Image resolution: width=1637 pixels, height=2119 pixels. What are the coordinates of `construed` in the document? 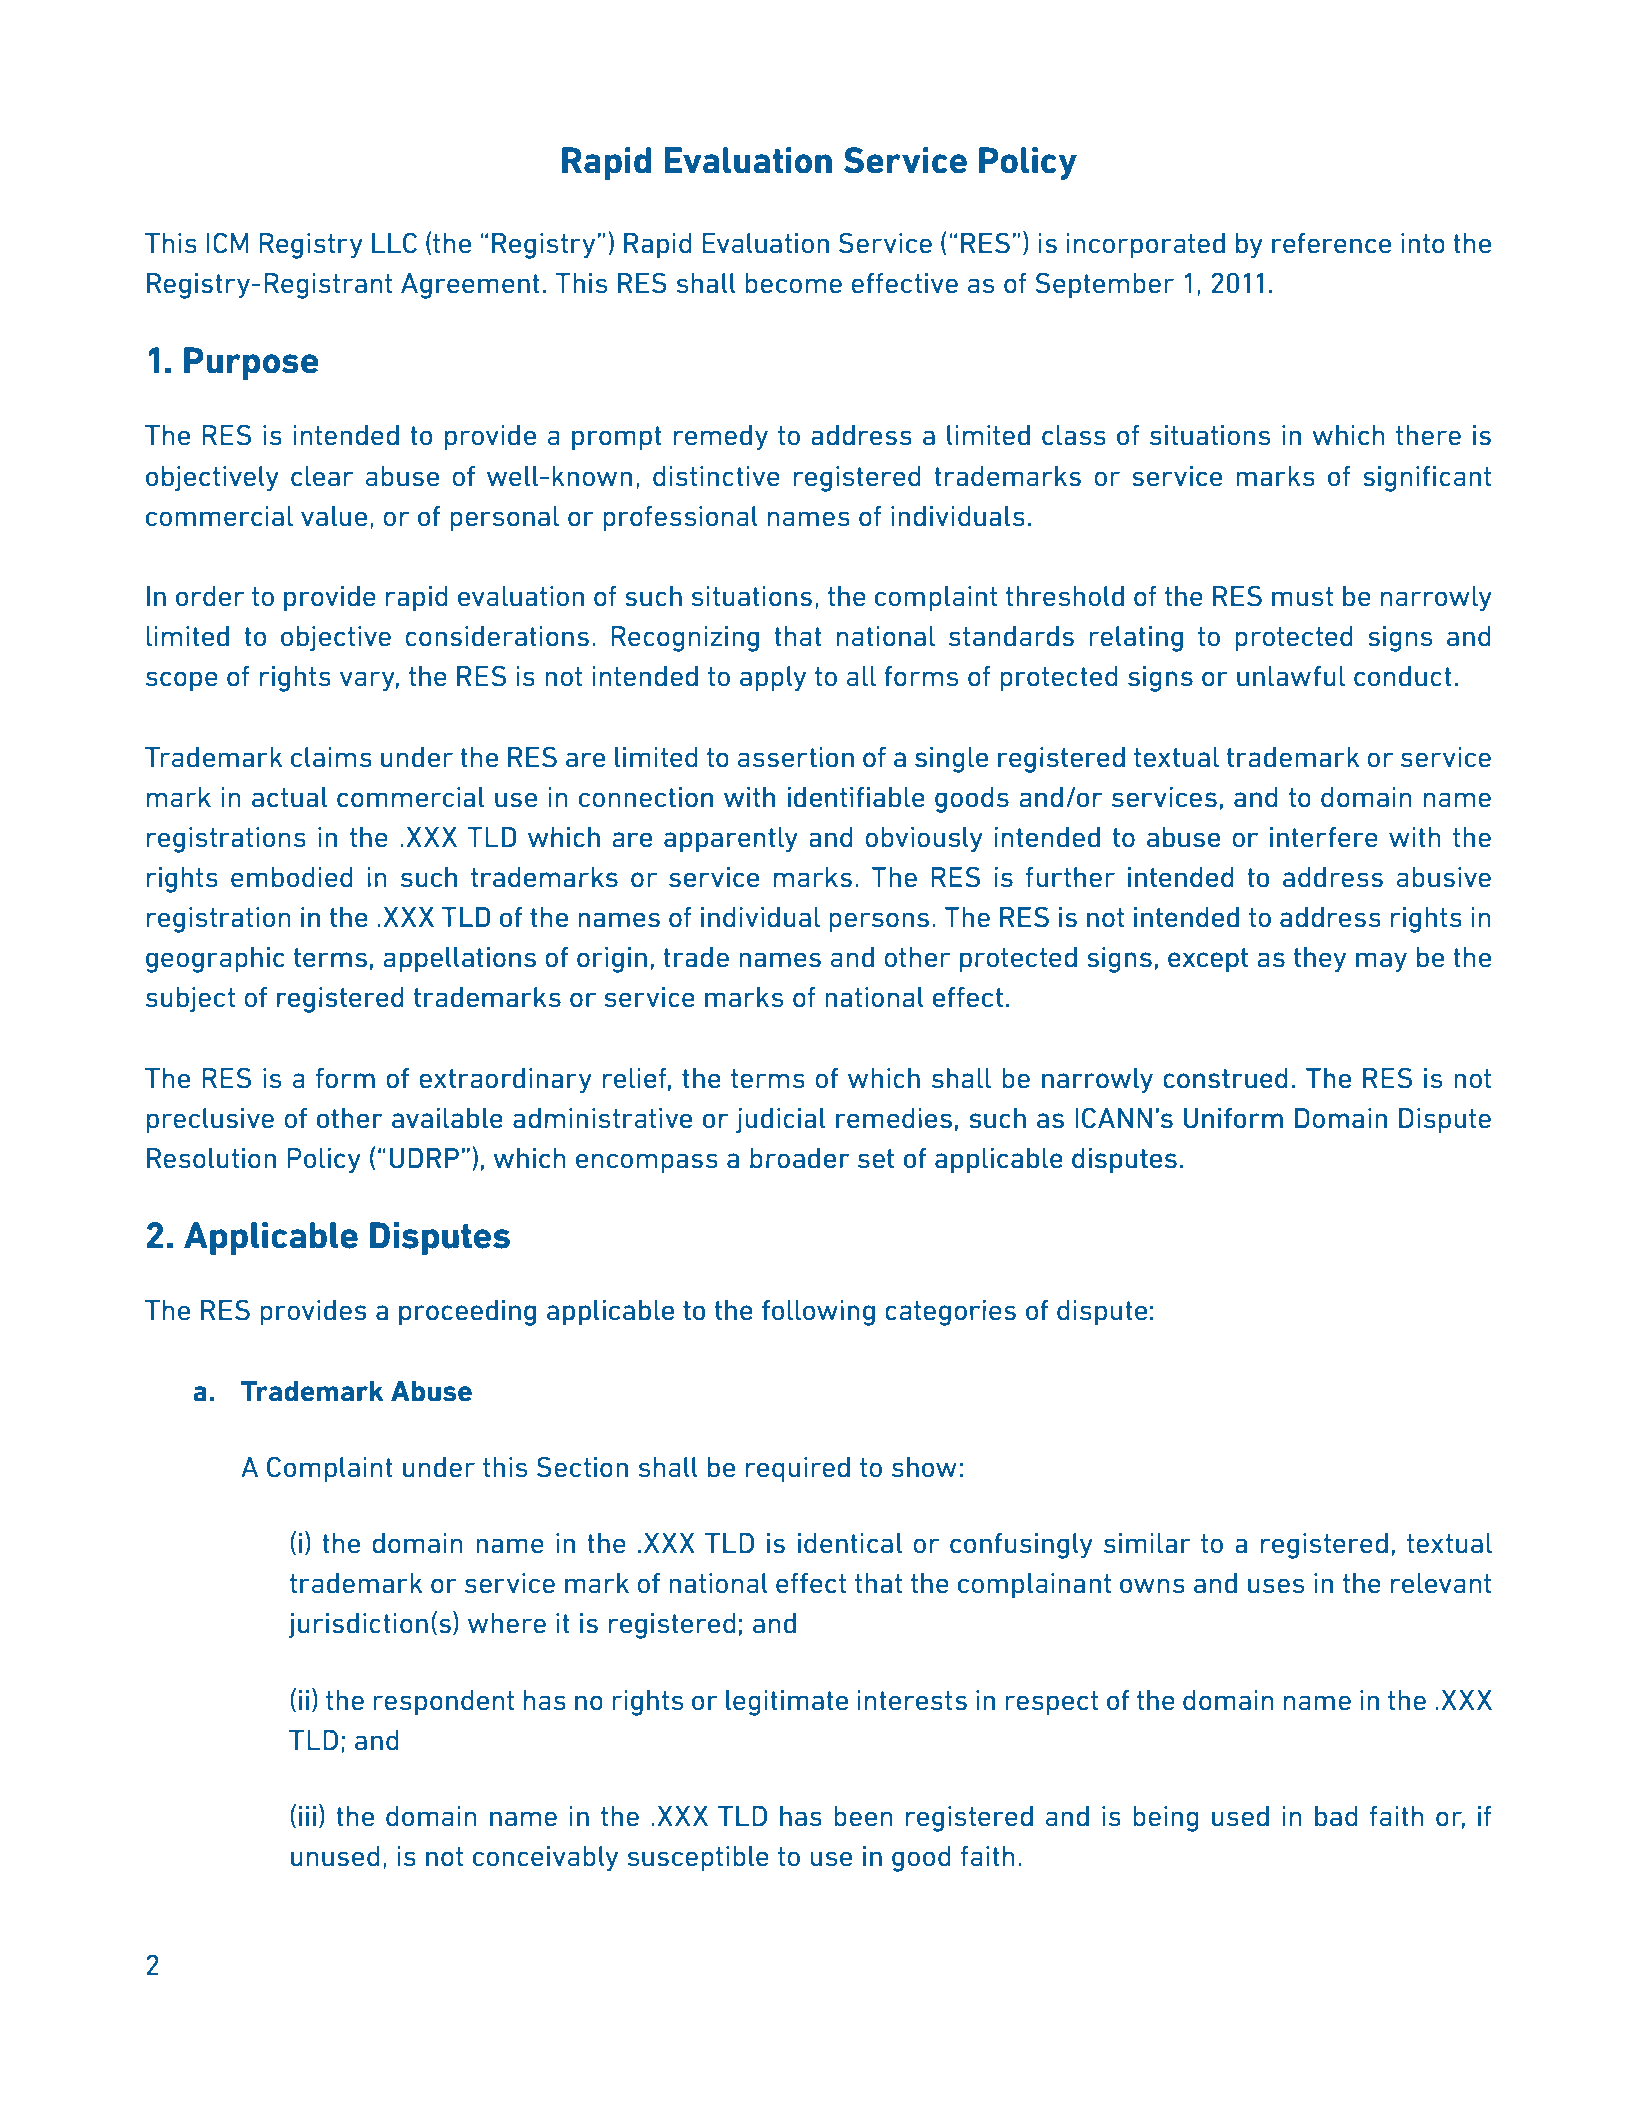 It's located at (1225, 1078).
